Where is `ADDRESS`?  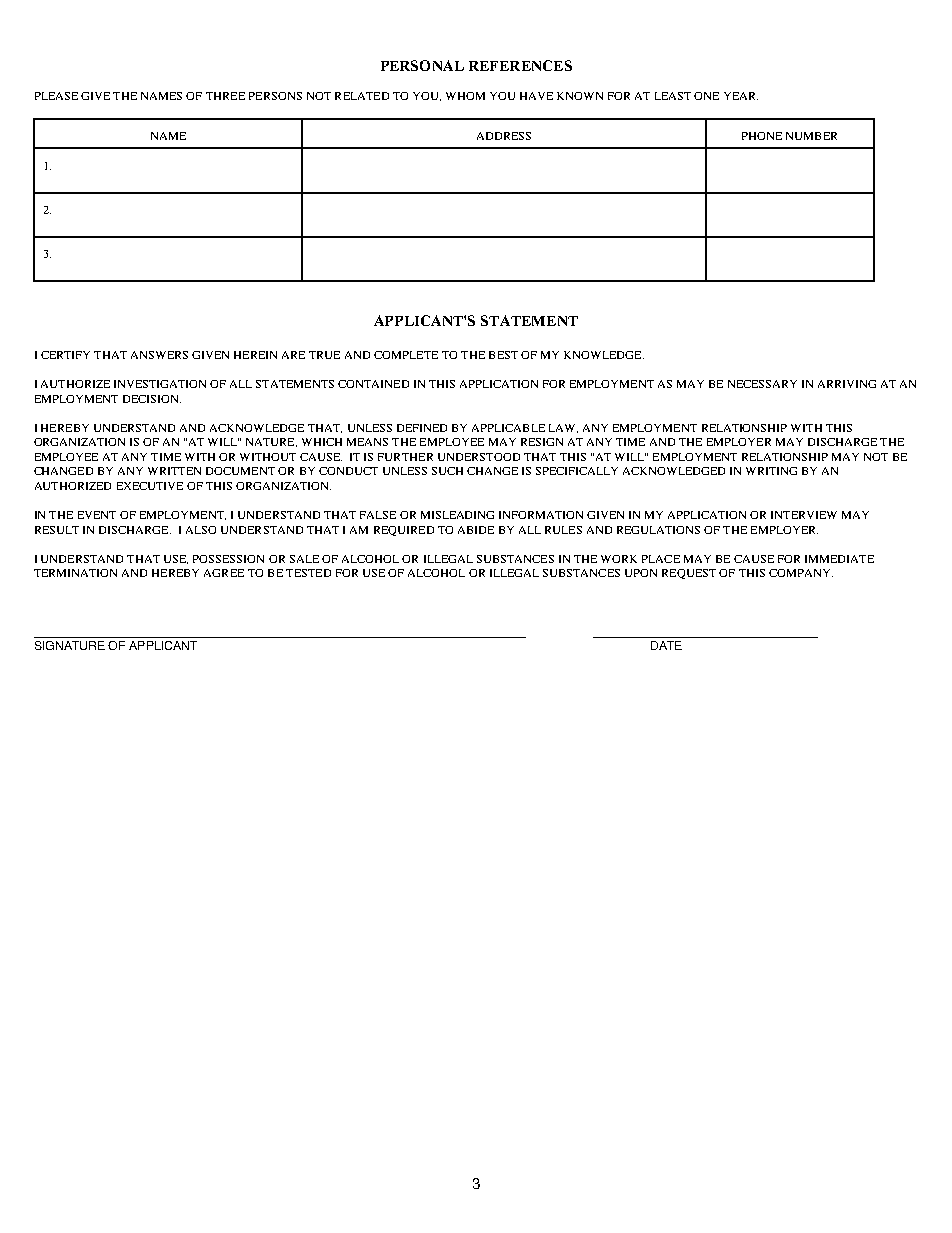
ADDRESS is located at coordinates (504, 136).
